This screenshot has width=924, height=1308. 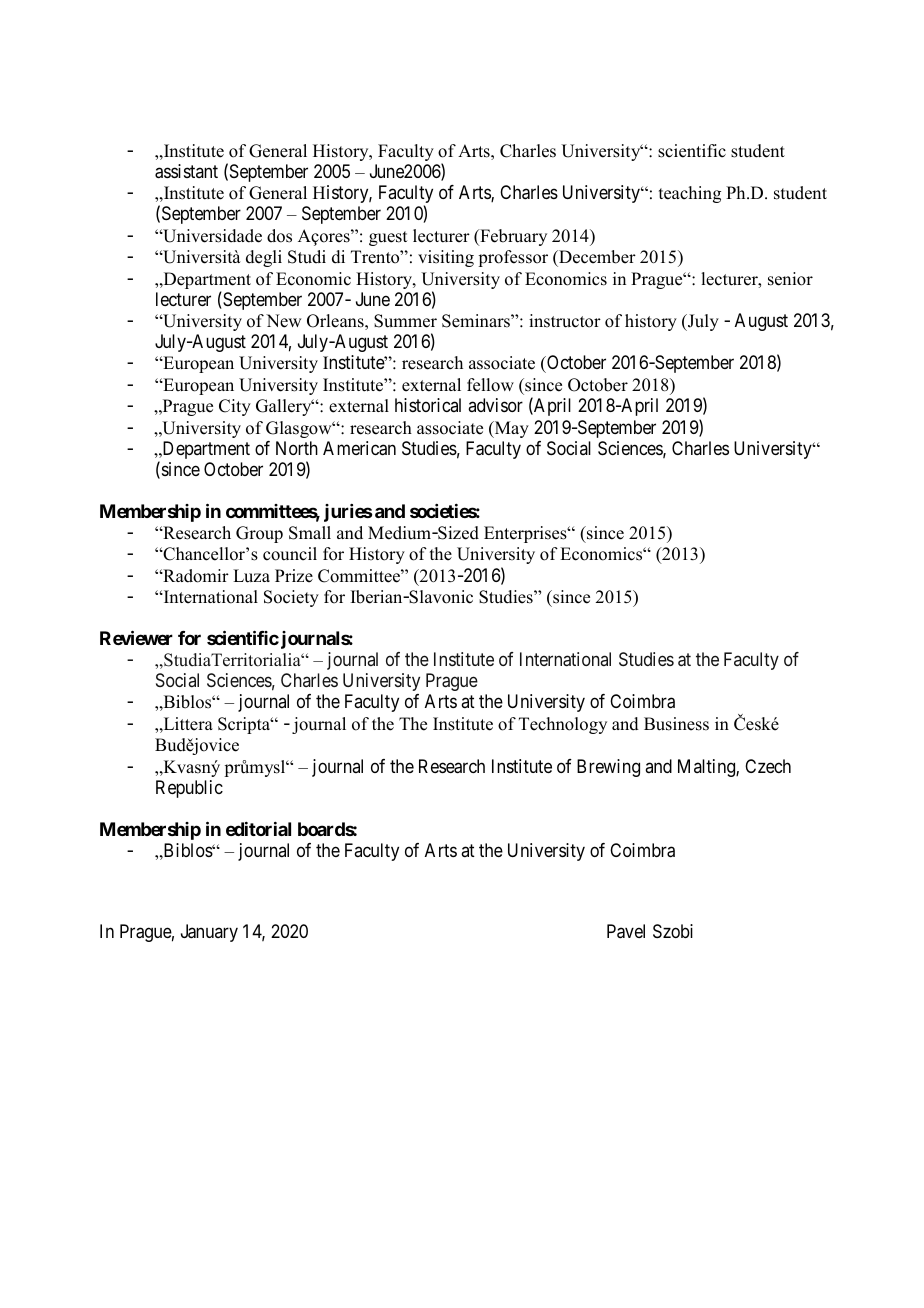 What do you see at coordinates (510, 429) in the screenshot?
I see `May` at bounding box center [510, 429].
